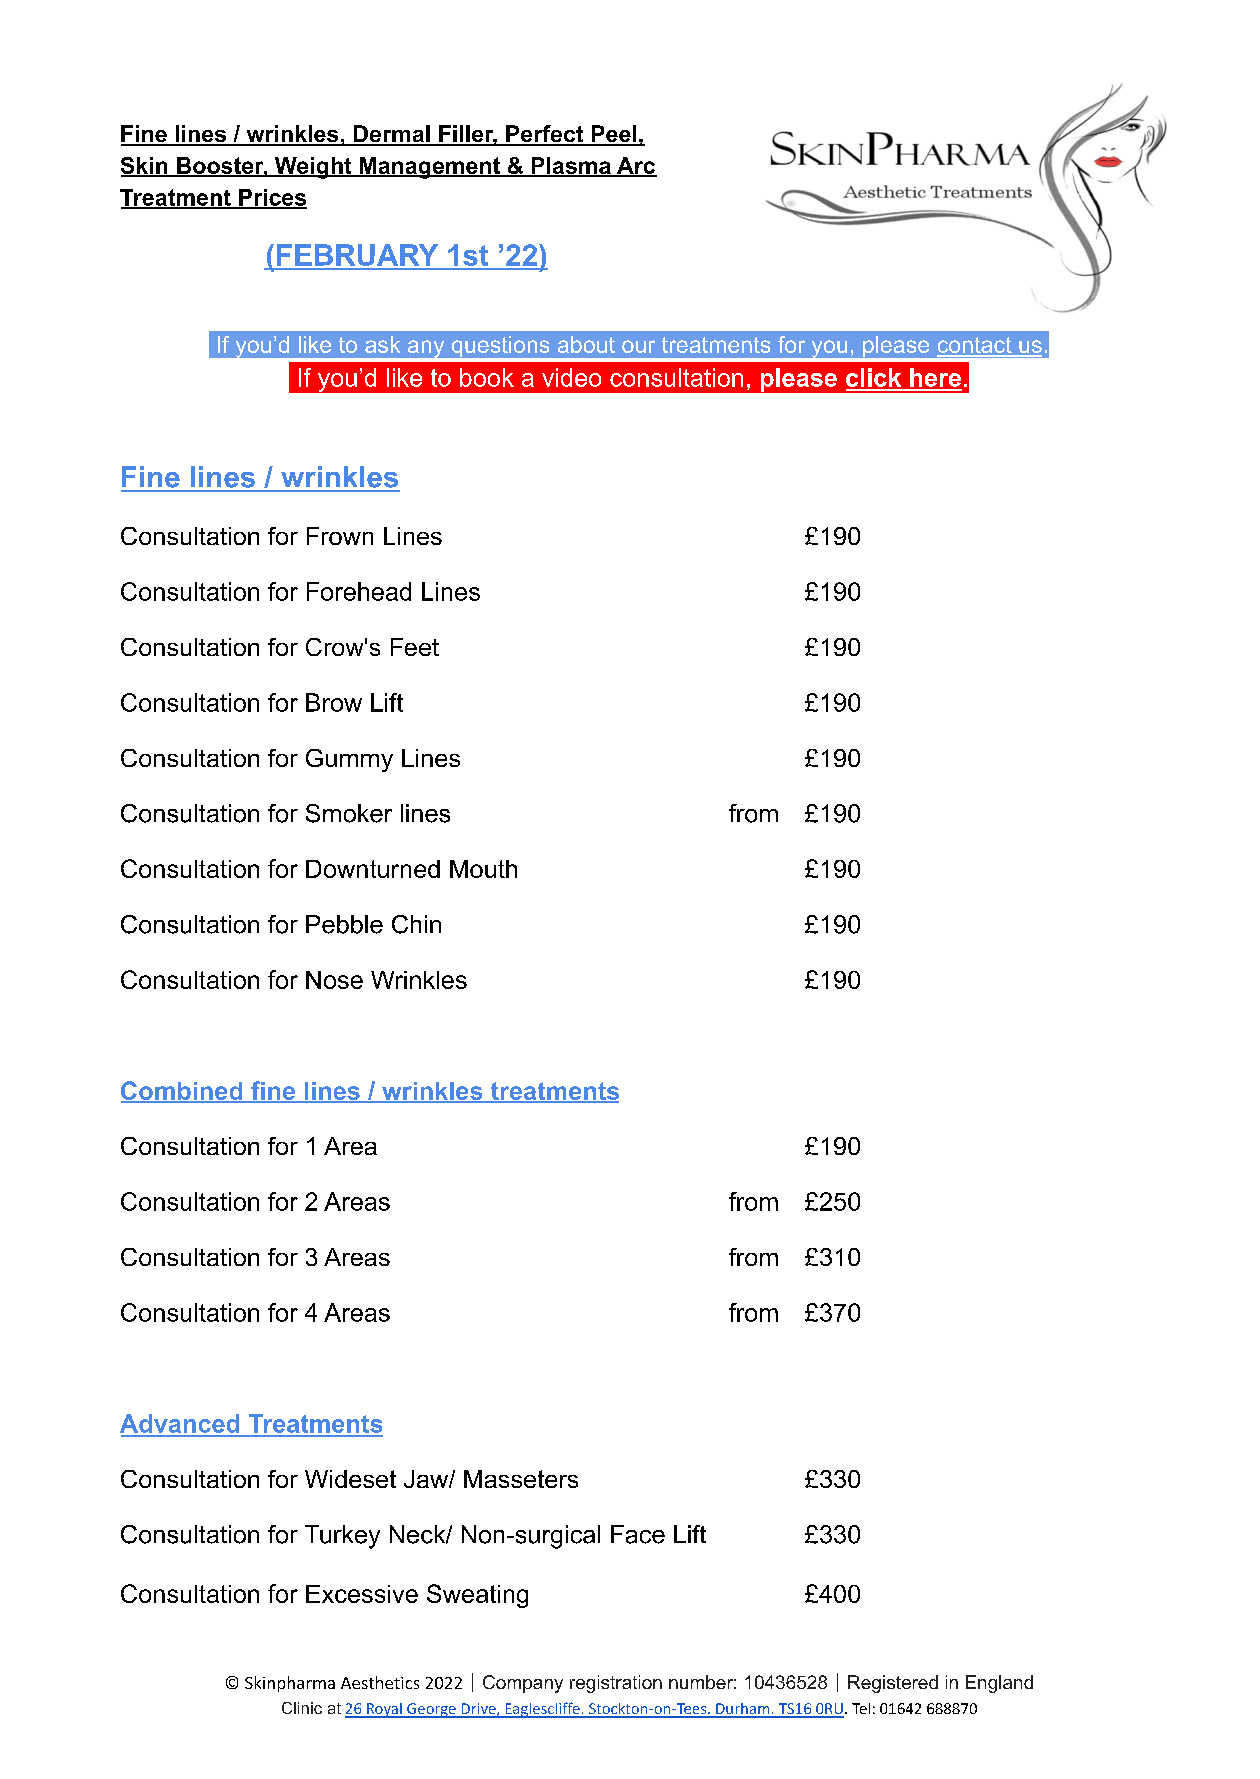 The height and width of the document is (1779, 1260). What do you see at coordinates (272, 198) in the document?
I see `Prices` at bounding box center [272, 198].
